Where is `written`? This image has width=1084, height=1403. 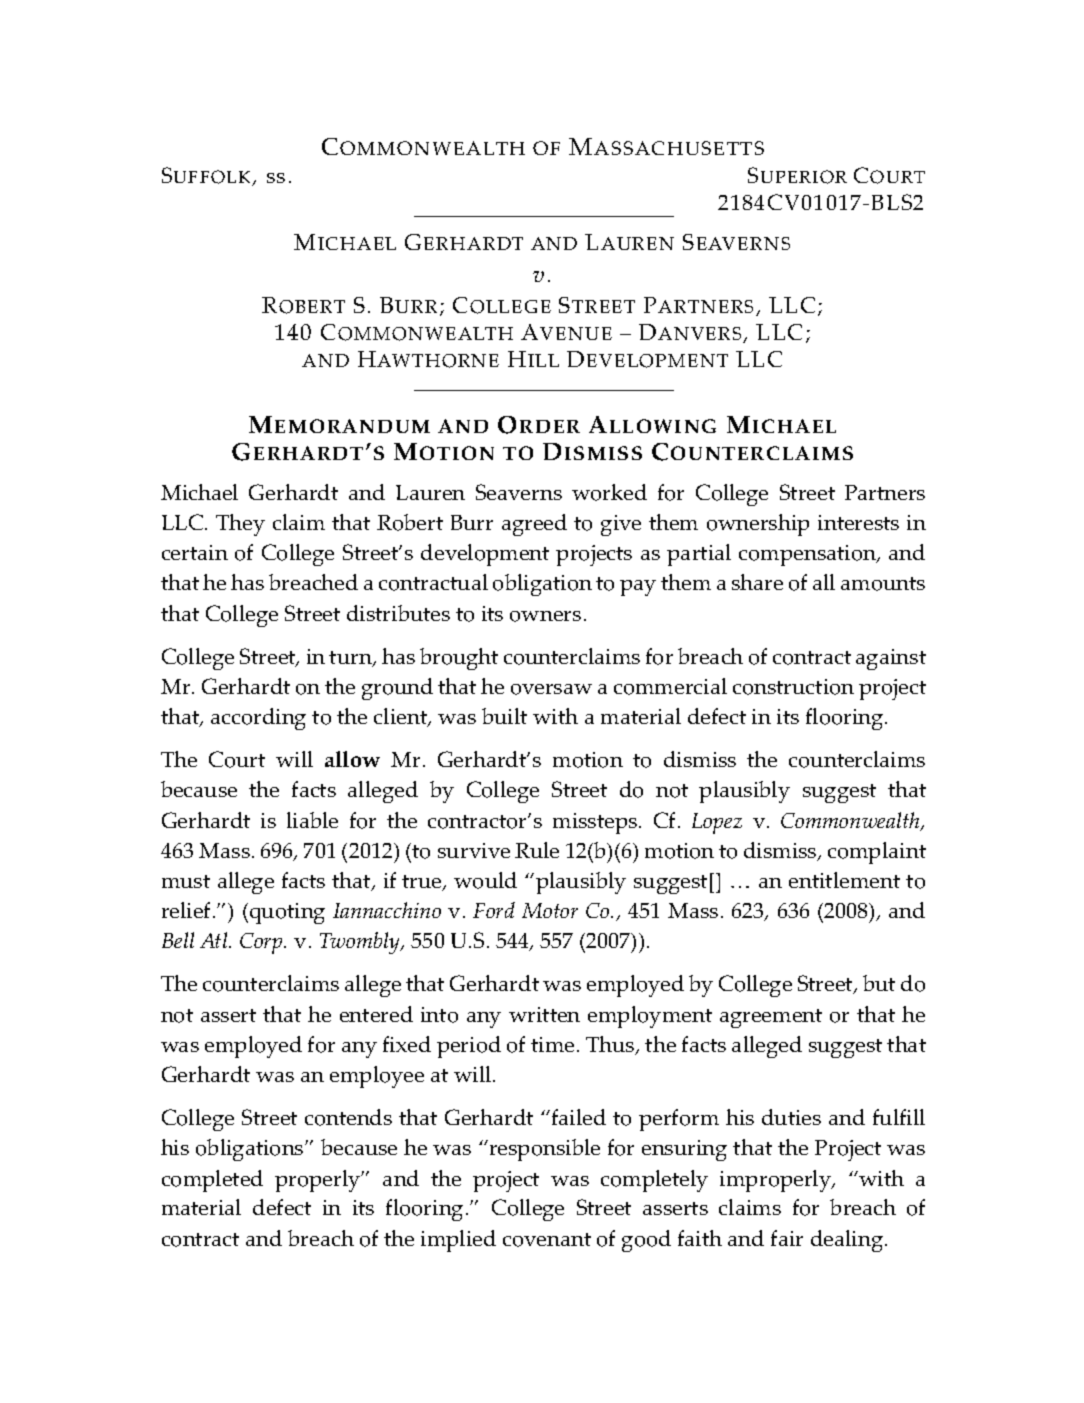
written is located at coordinates (544, 1014).
